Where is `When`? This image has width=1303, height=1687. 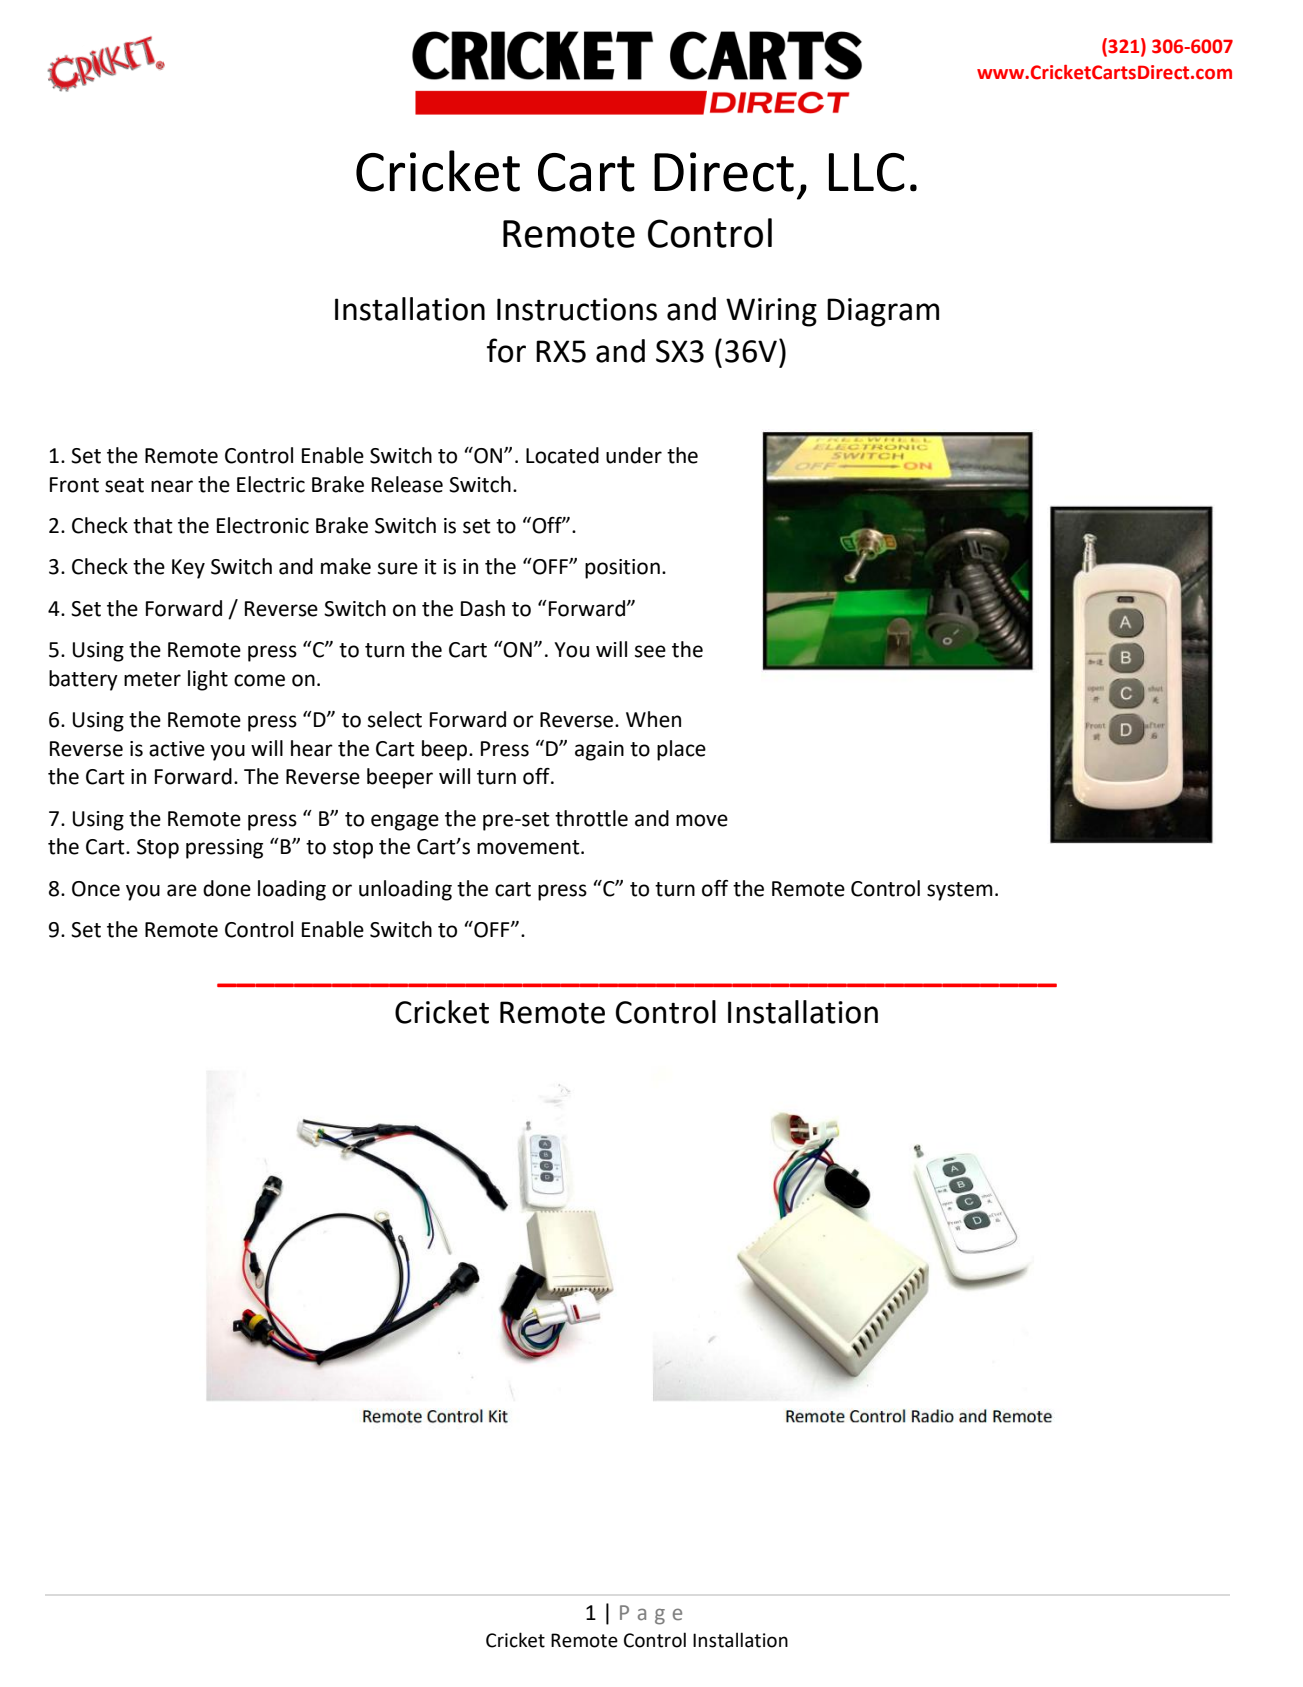 When is located at coordinates (653, 719).
